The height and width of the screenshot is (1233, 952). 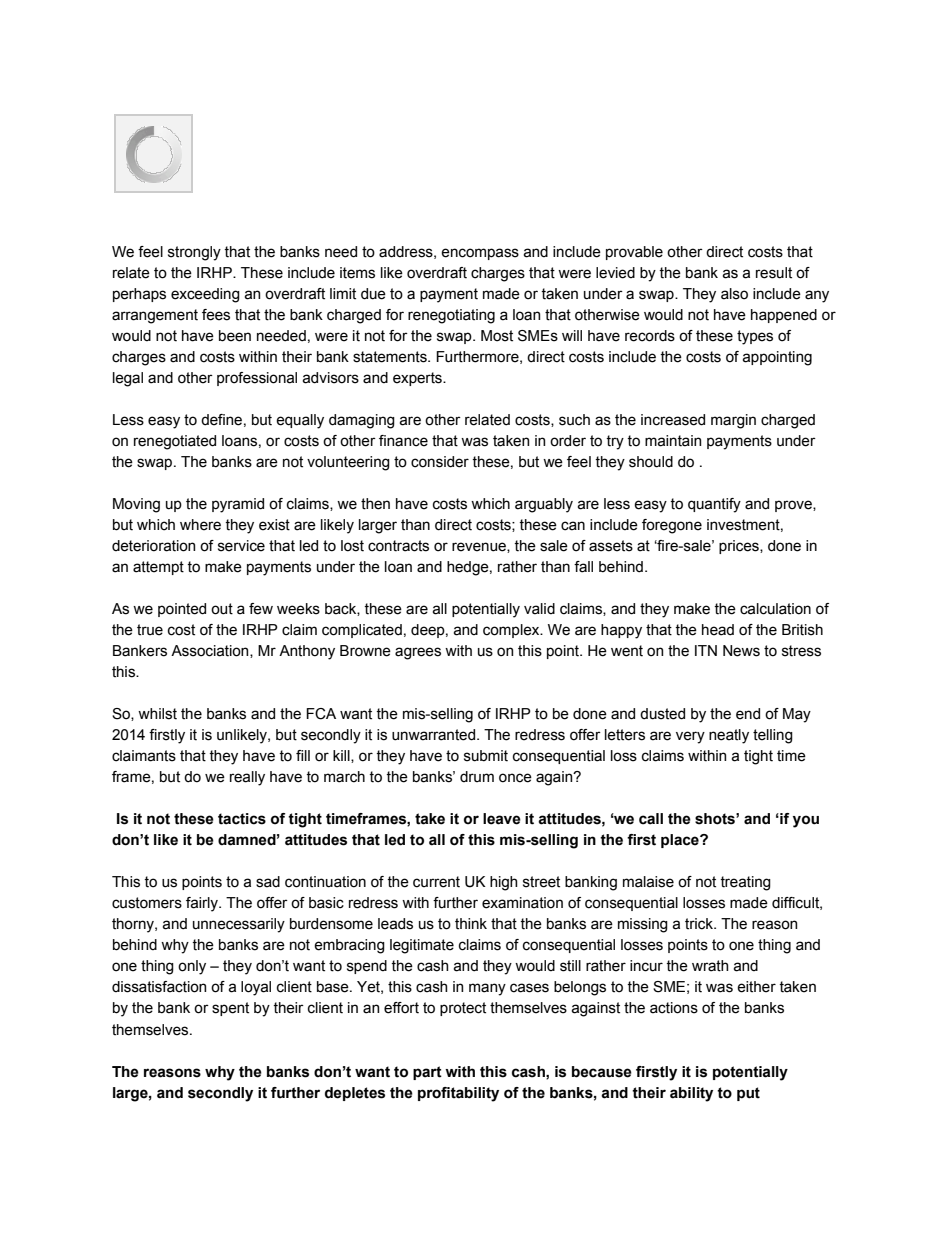 I want to click on also, so click(x=734, y=294).
